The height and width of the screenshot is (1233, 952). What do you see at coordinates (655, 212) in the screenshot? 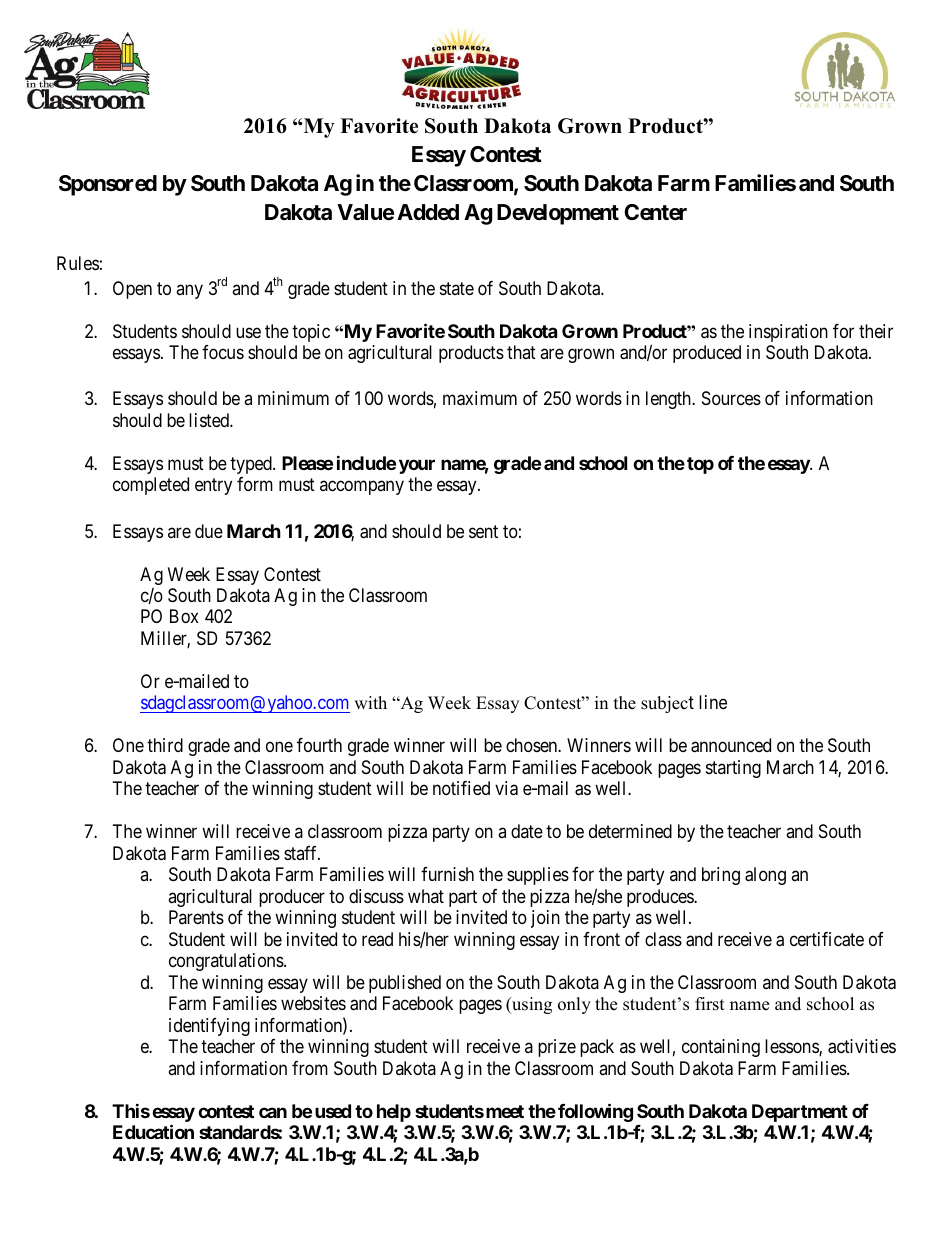
I see `Center` at bounding box center [655, 212].
